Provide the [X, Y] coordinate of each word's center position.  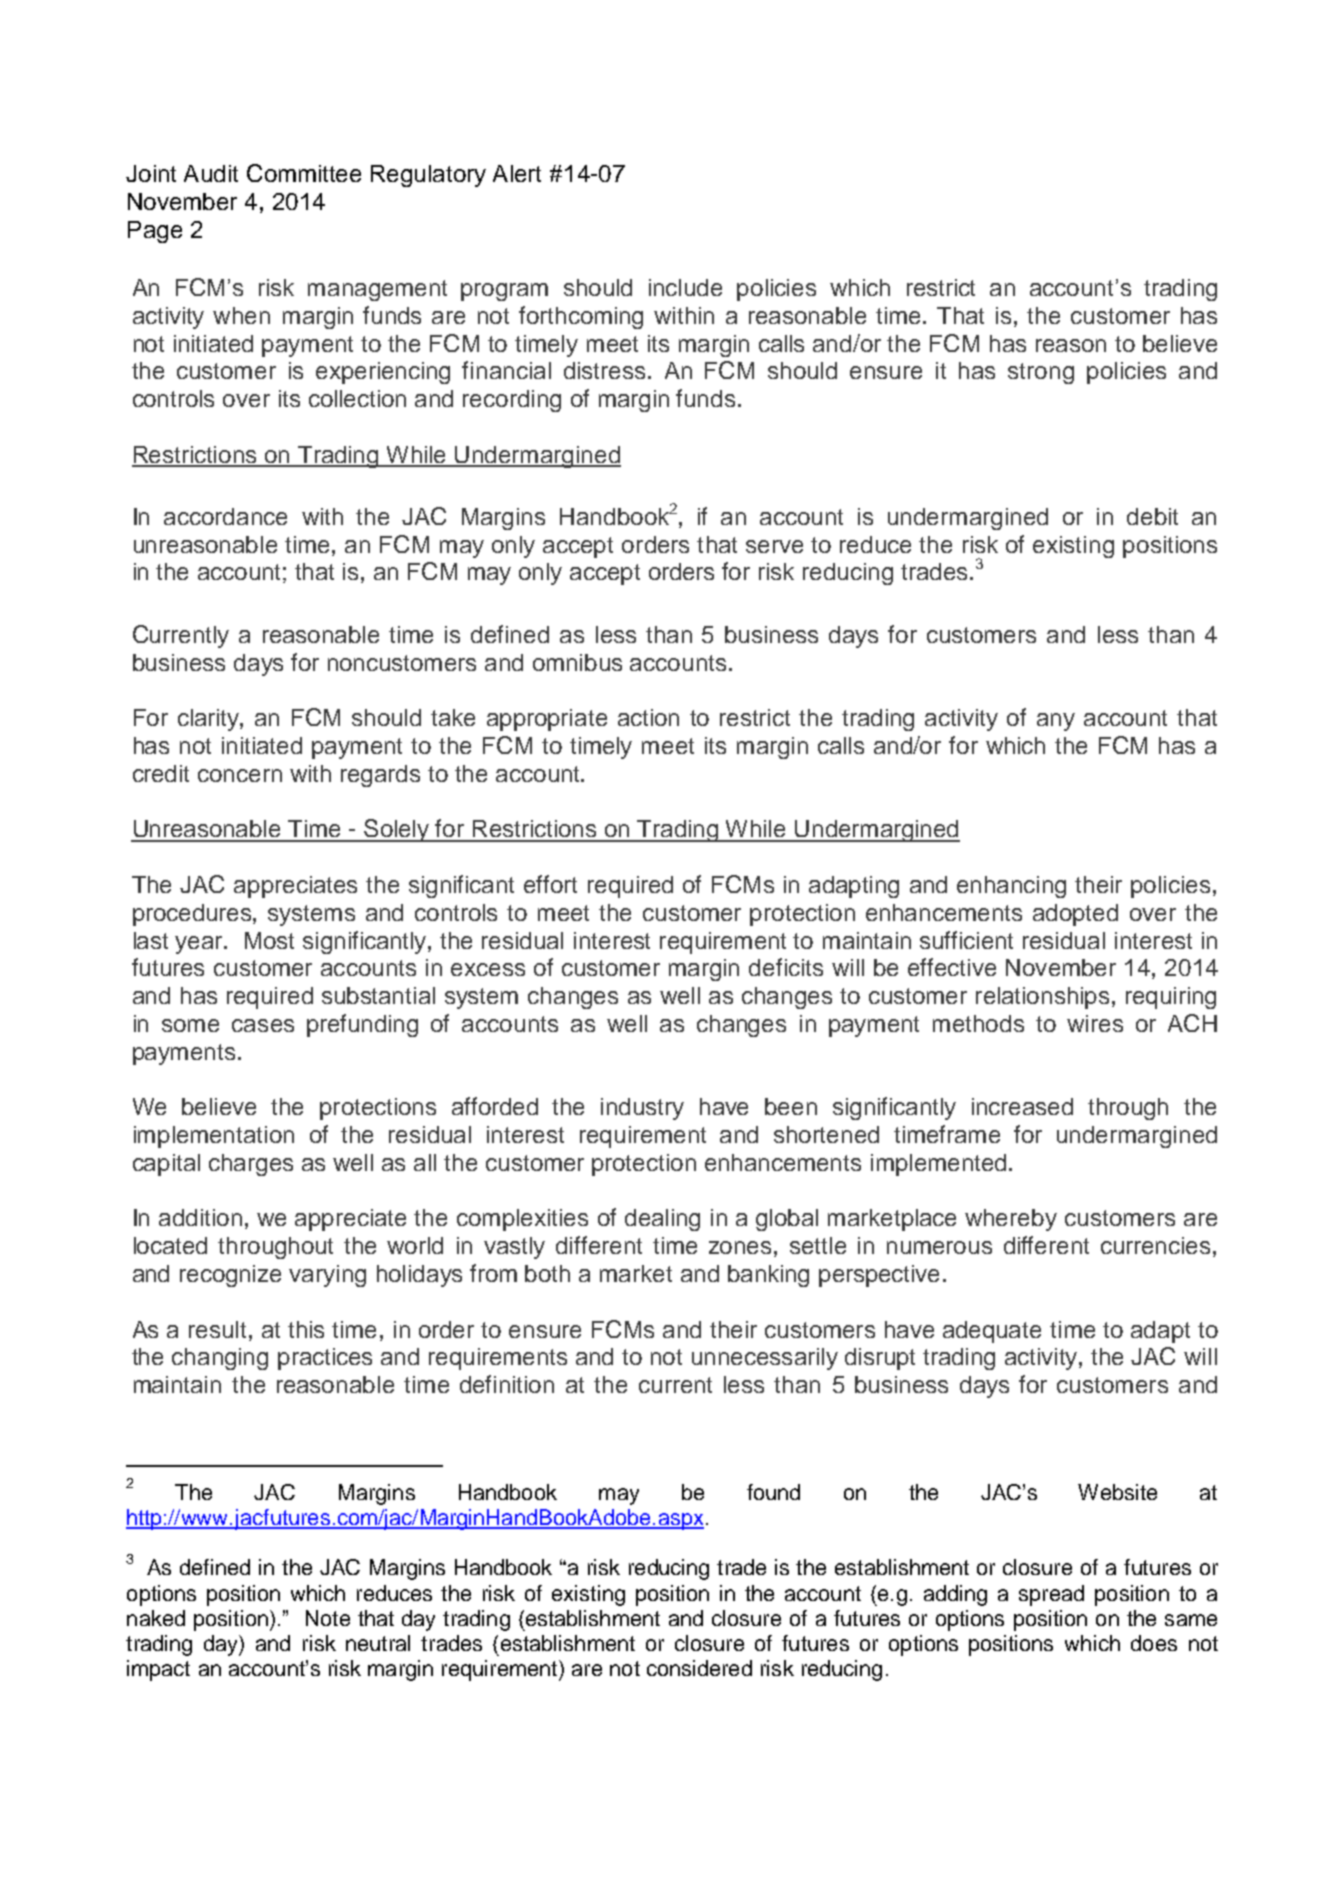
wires [1095, 1023]
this [306, 1329]
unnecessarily [765, 1359]
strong [1041, 373]
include [685, 287]
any [1056, 722]
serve [774, 546]
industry [642, 1109]
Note [328, 1618]
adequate [992, 1332]
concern [240, 775]
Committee [304, 173]
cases [263, 1025]
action [648, 717]
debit [1152, 516]
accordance [225, 516]
